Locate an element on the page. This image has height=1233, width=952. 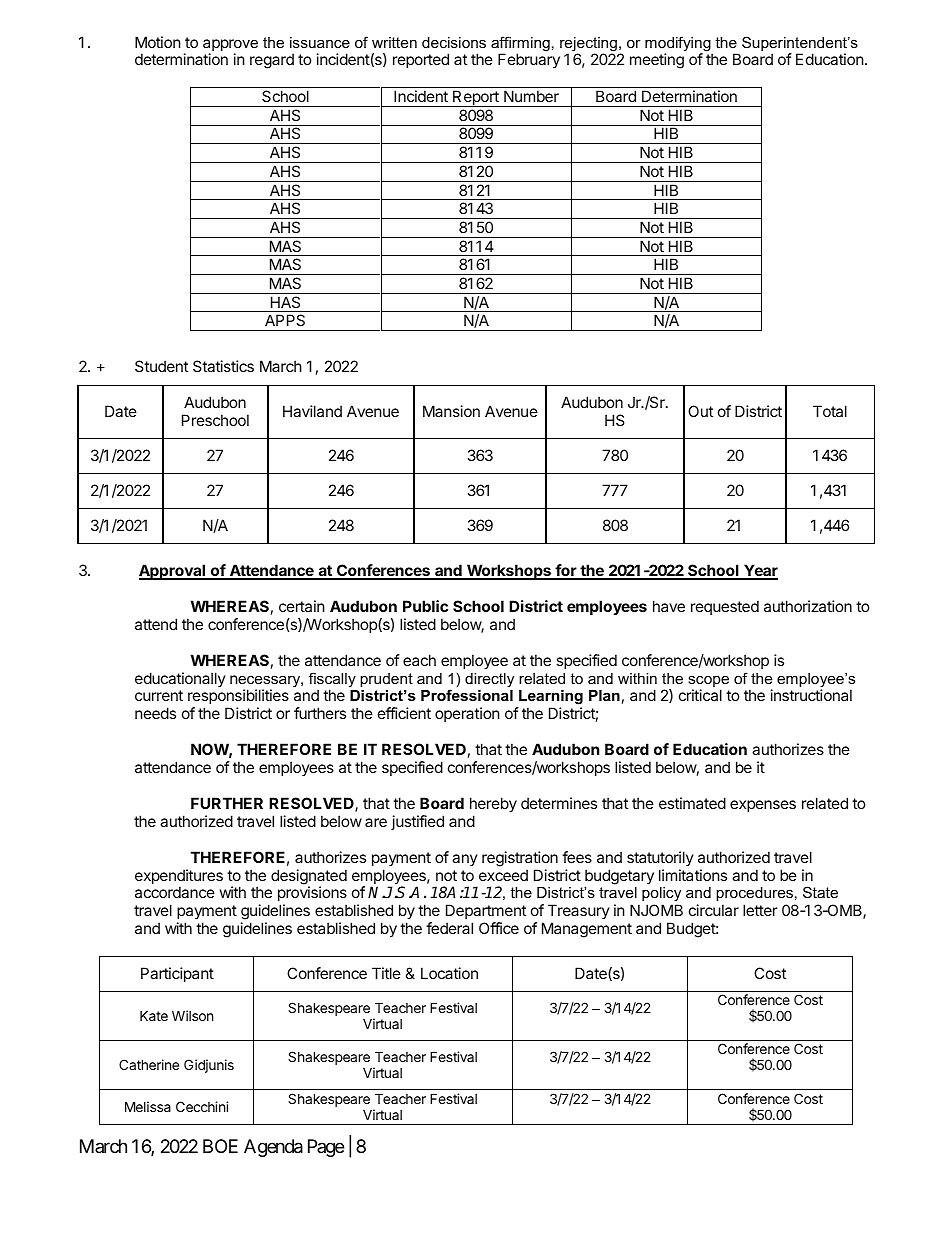
requested is located at coordinates (725, 607).
